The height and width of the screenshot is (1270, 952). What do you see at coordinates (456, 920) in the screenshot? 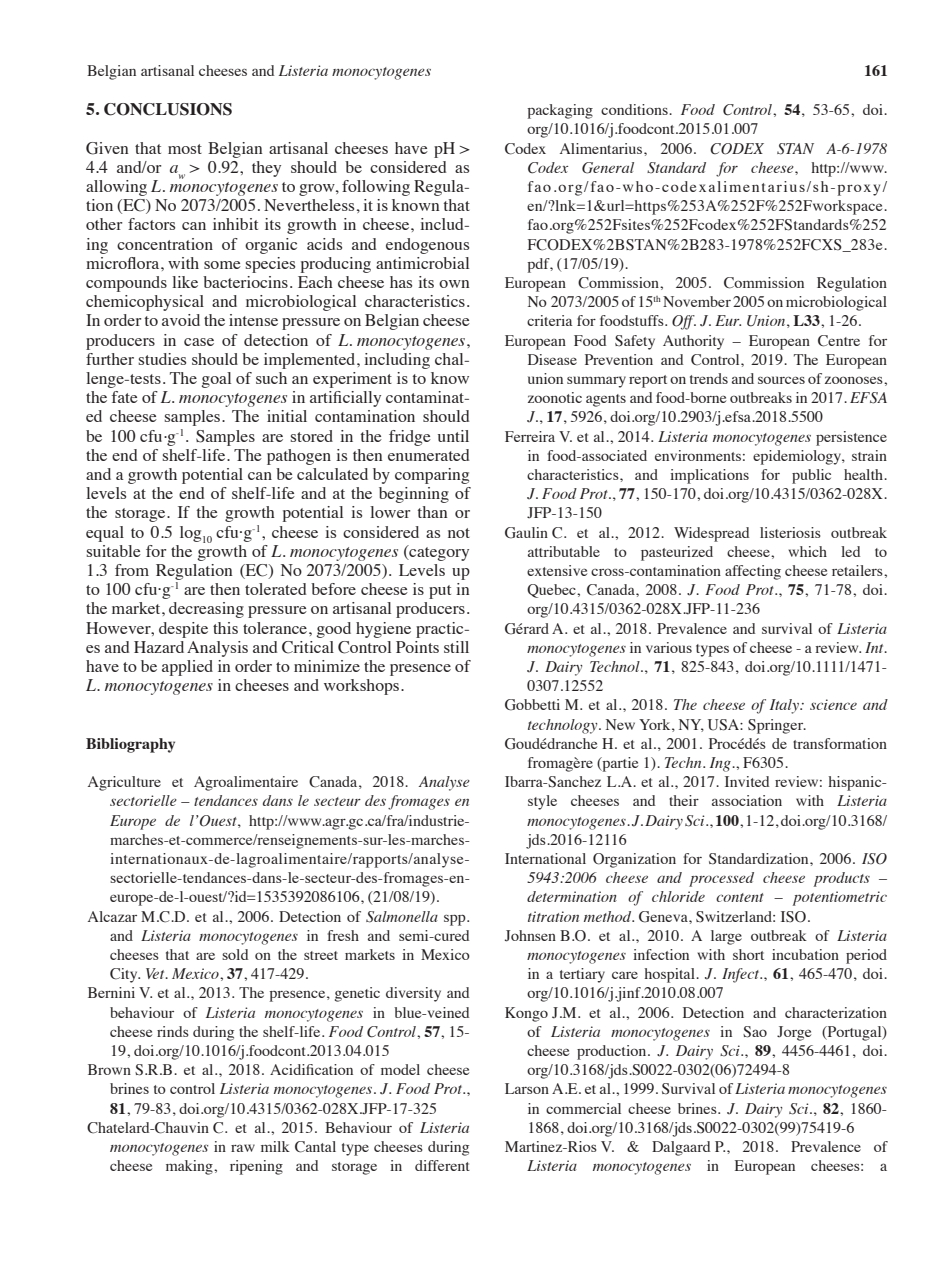
I see `spp` at bounding box center [456, 920].
